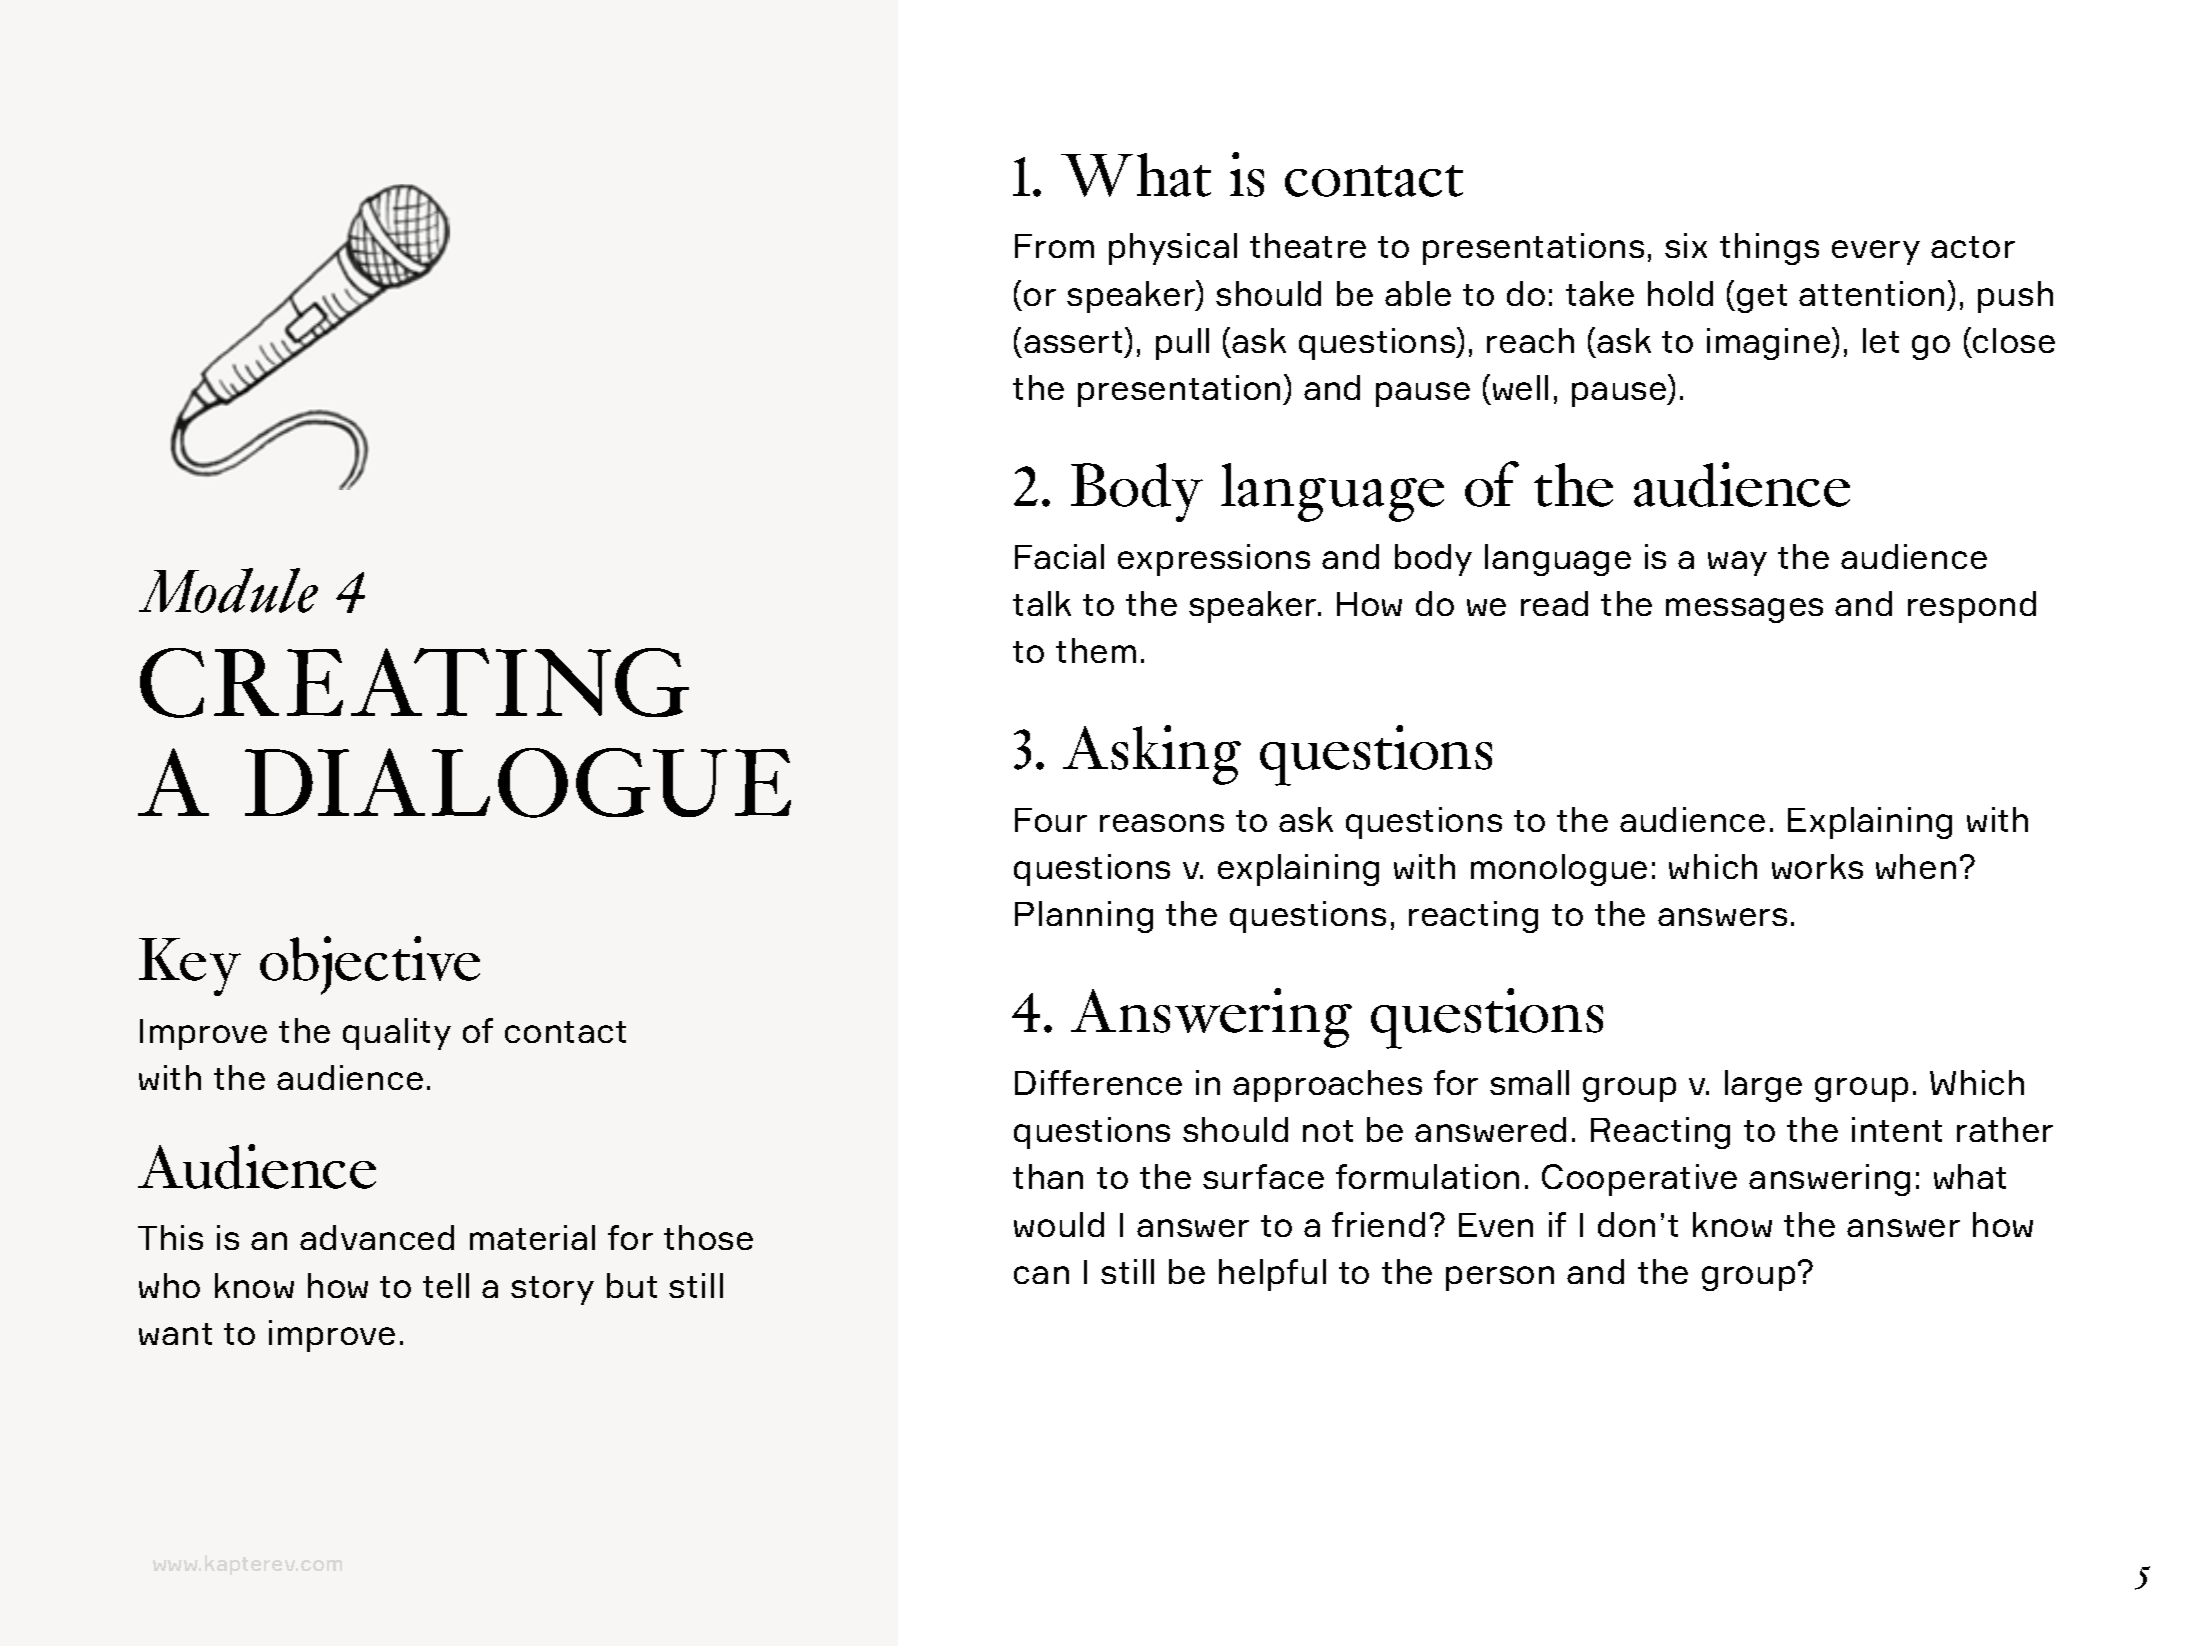  What do you see at coordinates (1059, 556) in the screenshot?
I see `Facial` at bounding box center [1059, 556].
